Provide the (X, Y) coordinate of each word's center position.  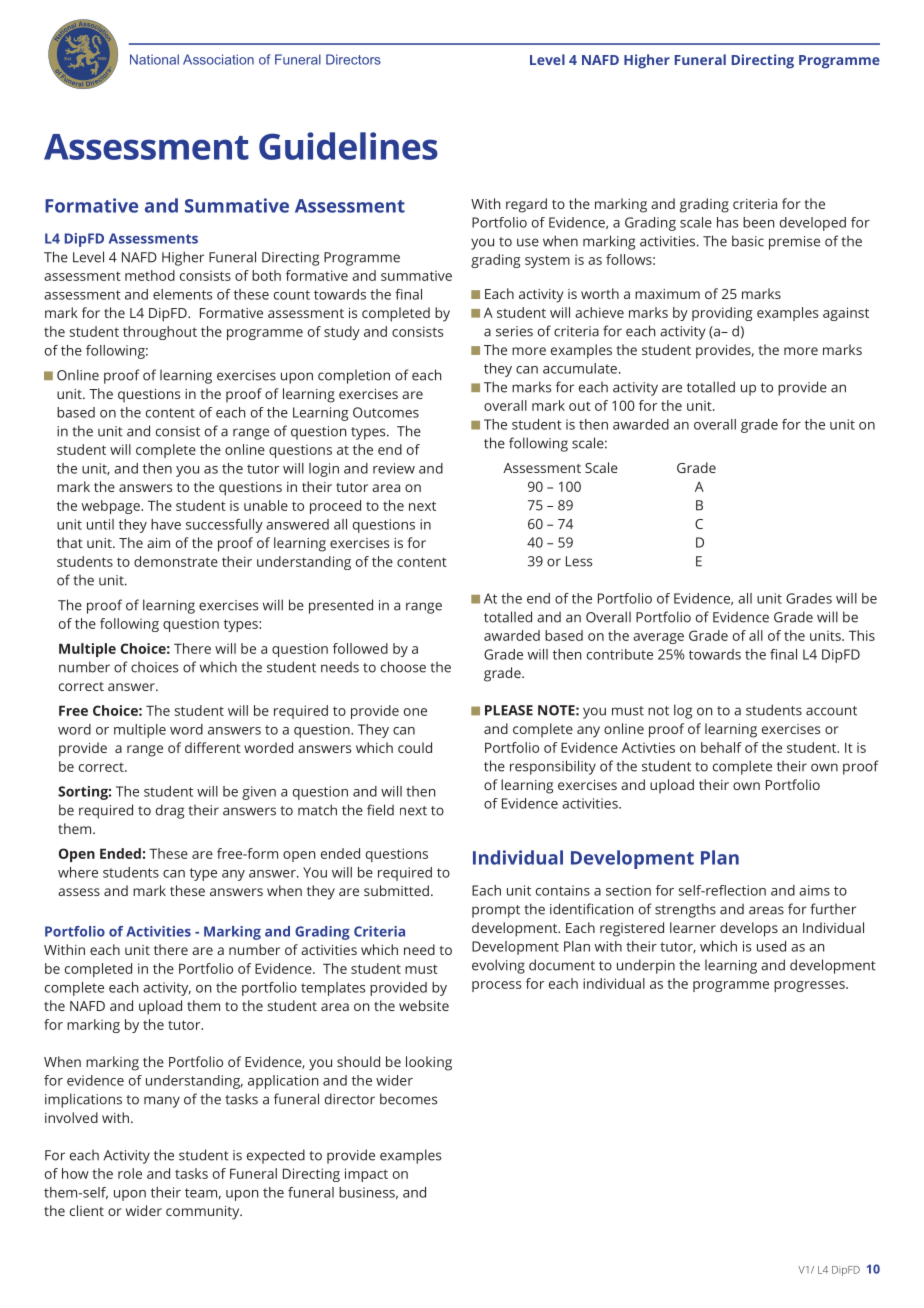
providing (722, 314)
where (78, 872)
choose (403, 667)
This (862, 635)
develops (749, 929)
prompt (496, 911)
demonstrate (176, 561)
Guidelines (348, 146)
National (154, 59)
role (130, 1173)
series (514, 331)
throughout (160, 333)
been (758, 222)
